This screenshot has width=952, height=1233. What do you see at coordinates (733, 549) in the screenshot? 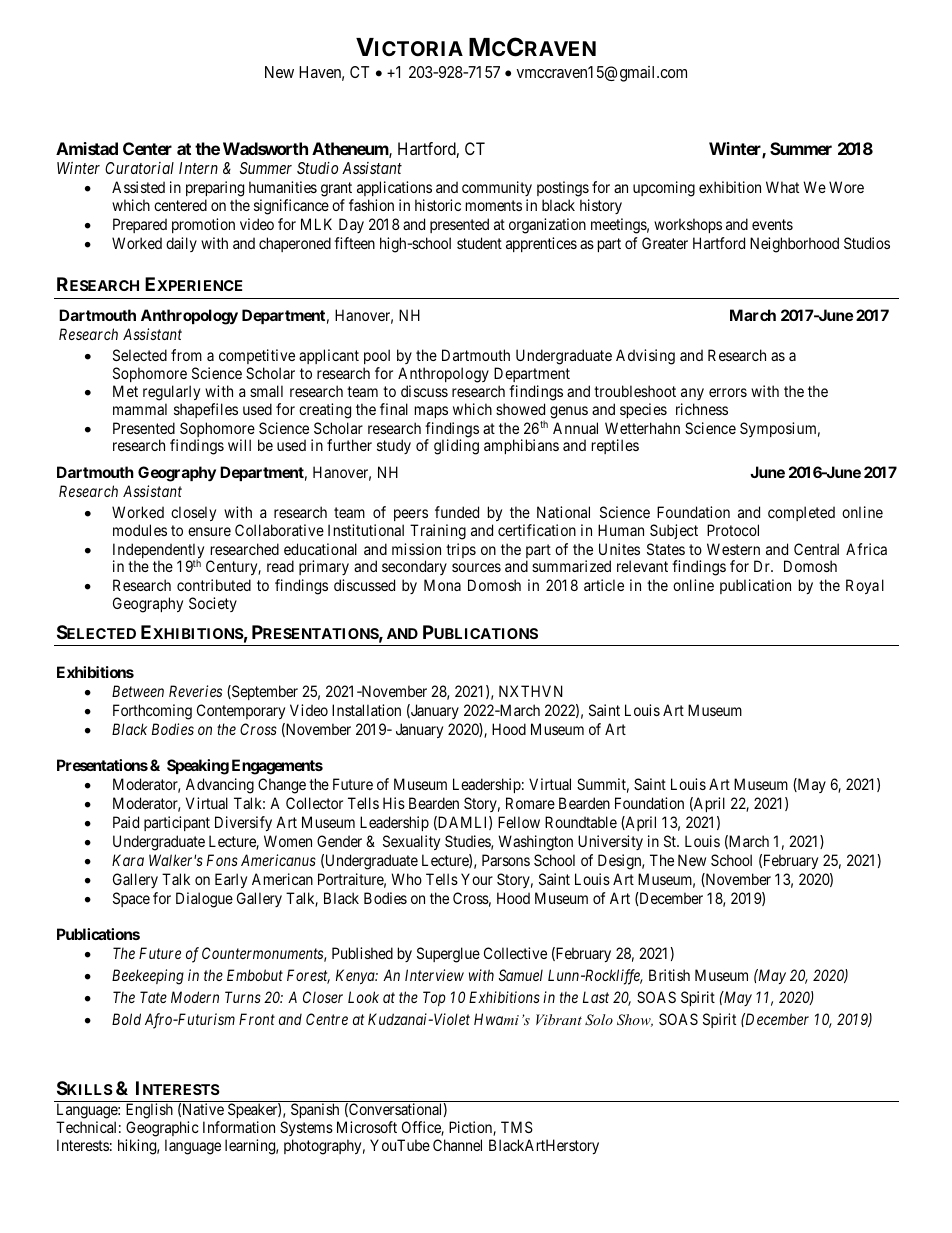
I see `Western` at bounding box center [733, 549].
